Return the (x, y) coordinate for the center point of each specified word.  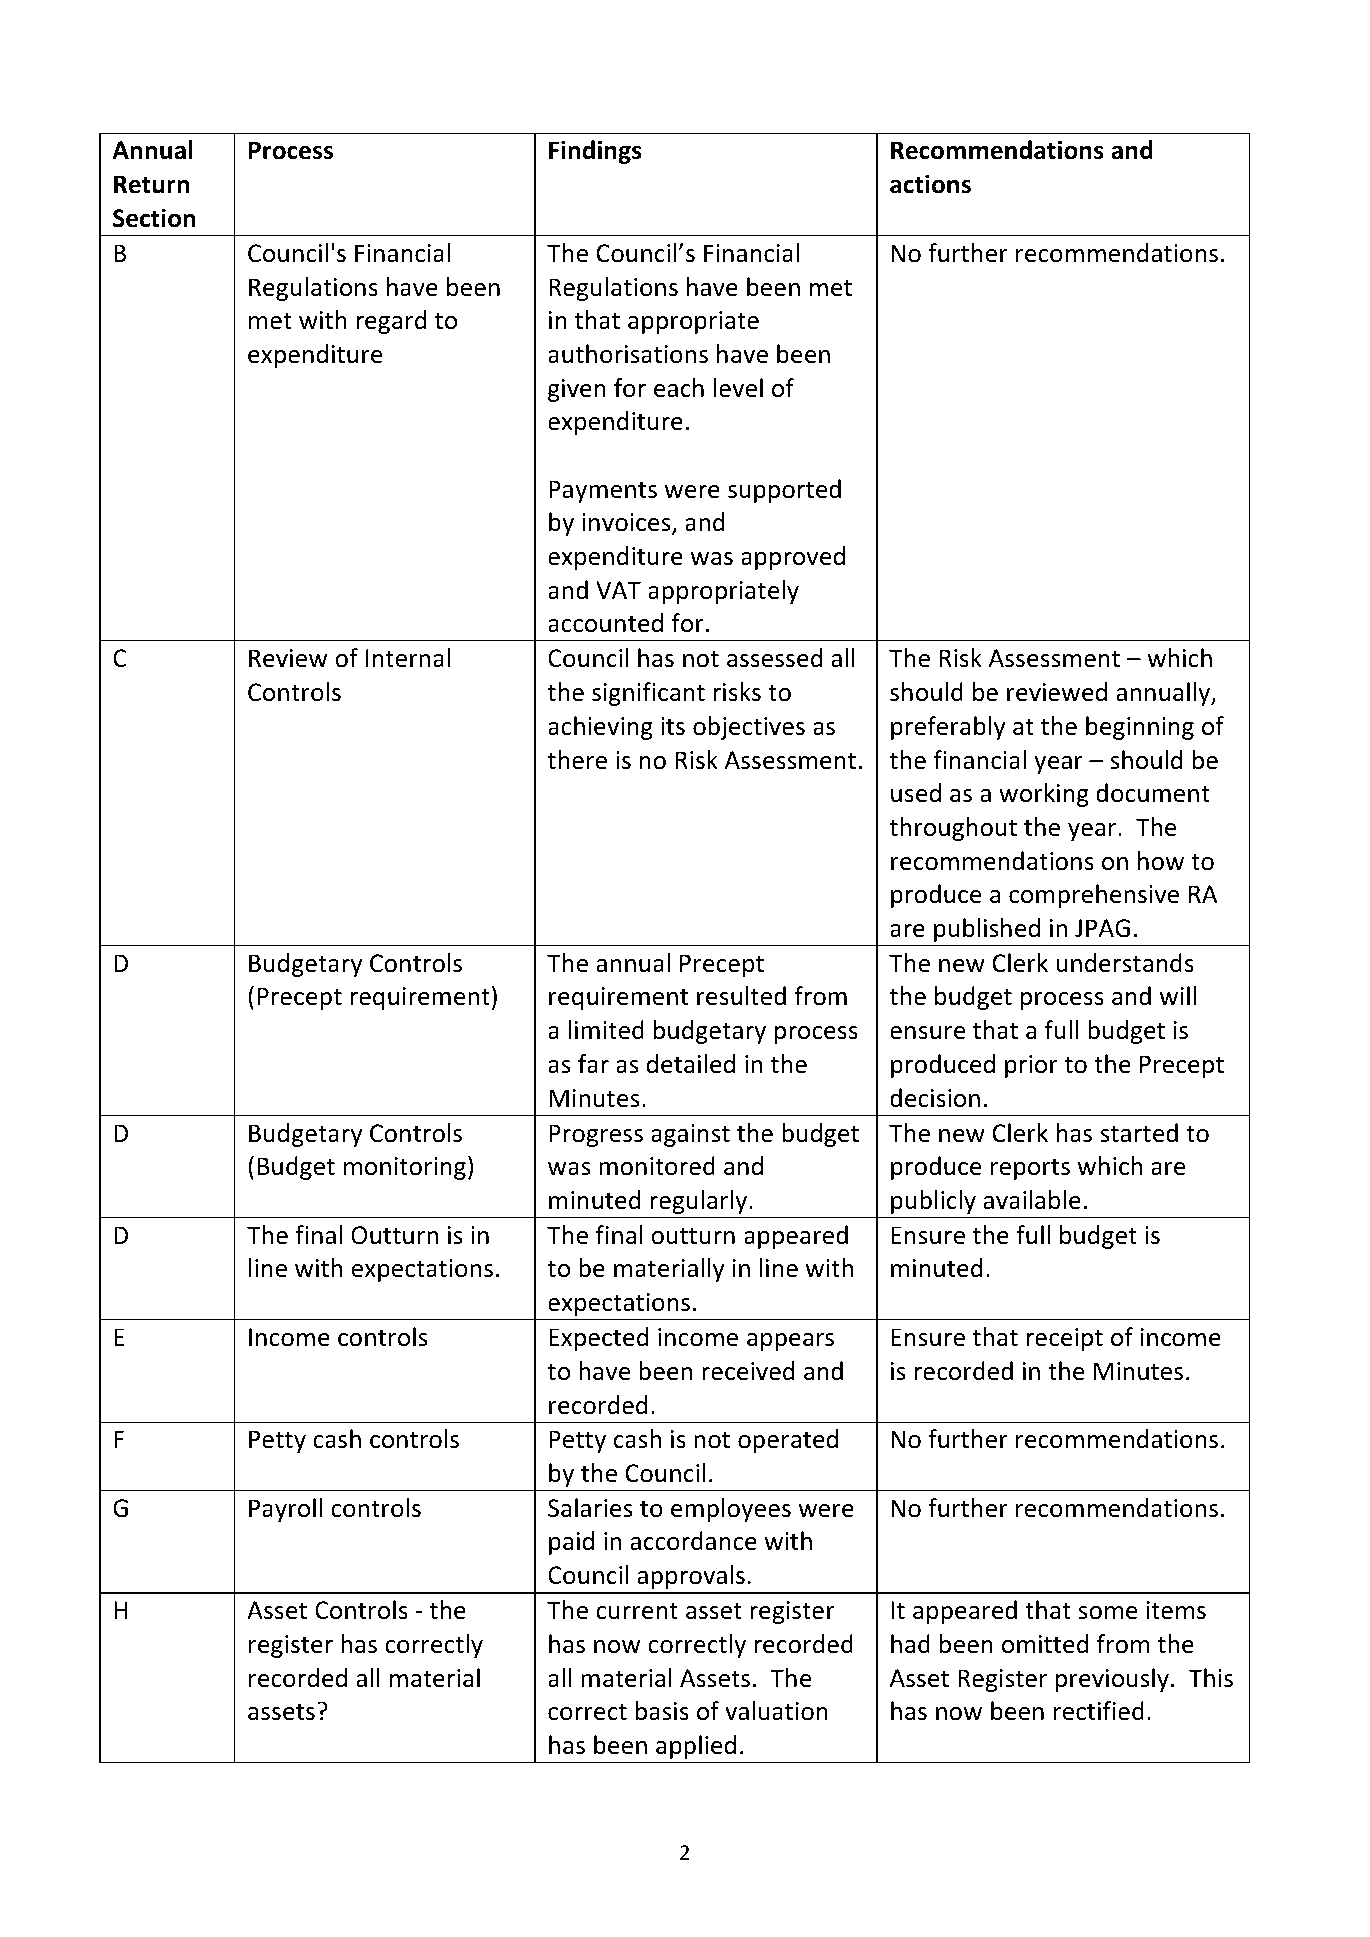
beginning (1140, 728)
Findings (595, 152)
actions (930, 184)
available (1032, 1200)
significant (648, 694)
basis (662, 1711)
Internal (408, 658)
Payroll (285, 1510)
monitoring (405, 1168)
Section (154, 218)
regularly (700, 1202)
